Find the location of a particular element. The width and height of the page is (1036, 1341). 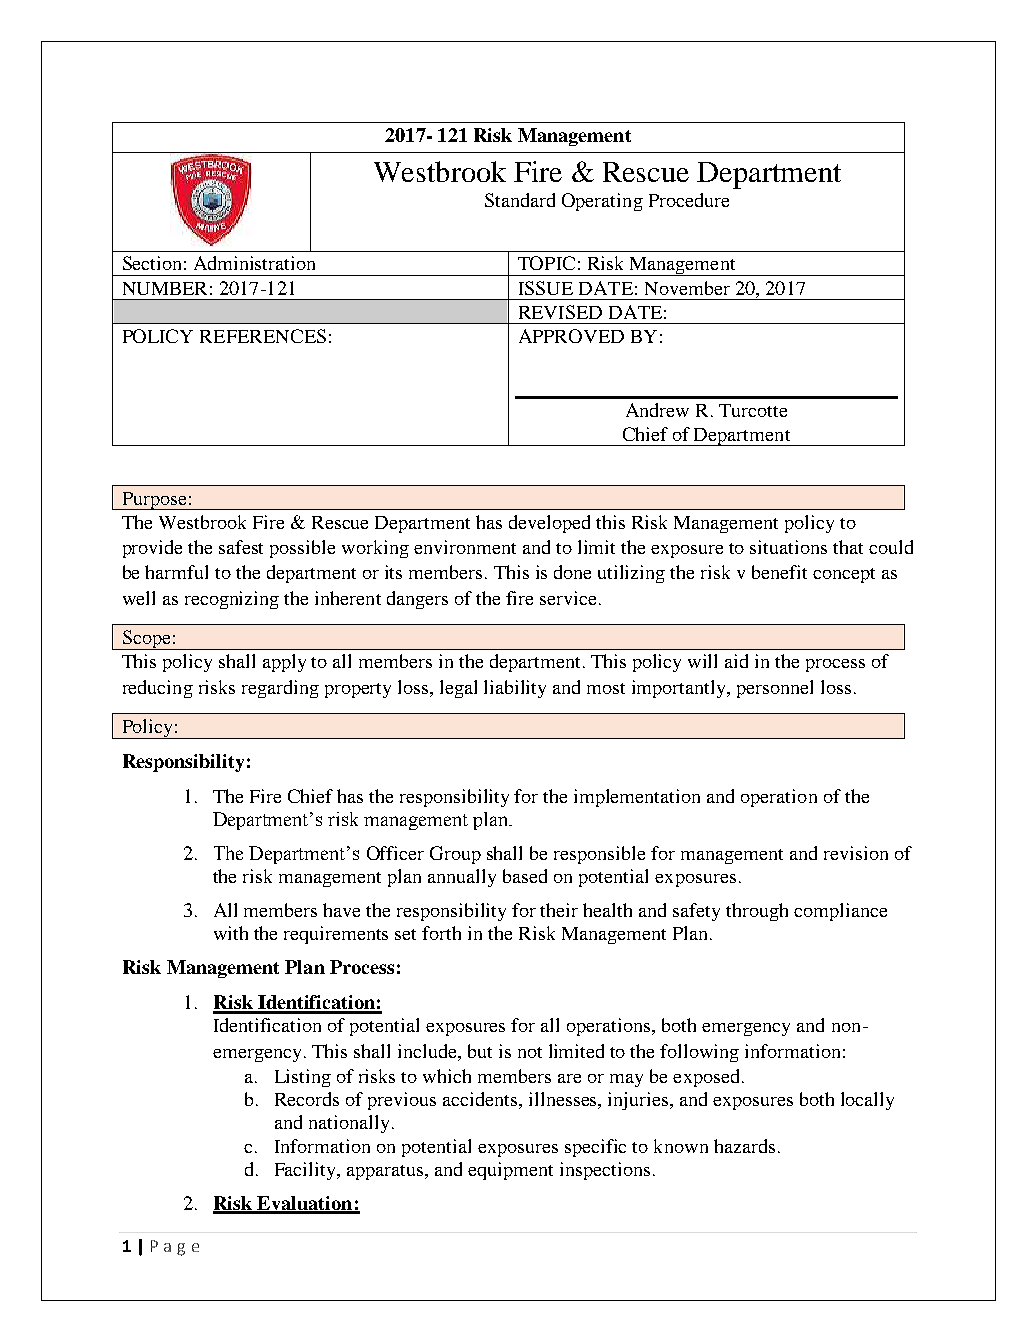

with is located at coordinates (231, 933).
